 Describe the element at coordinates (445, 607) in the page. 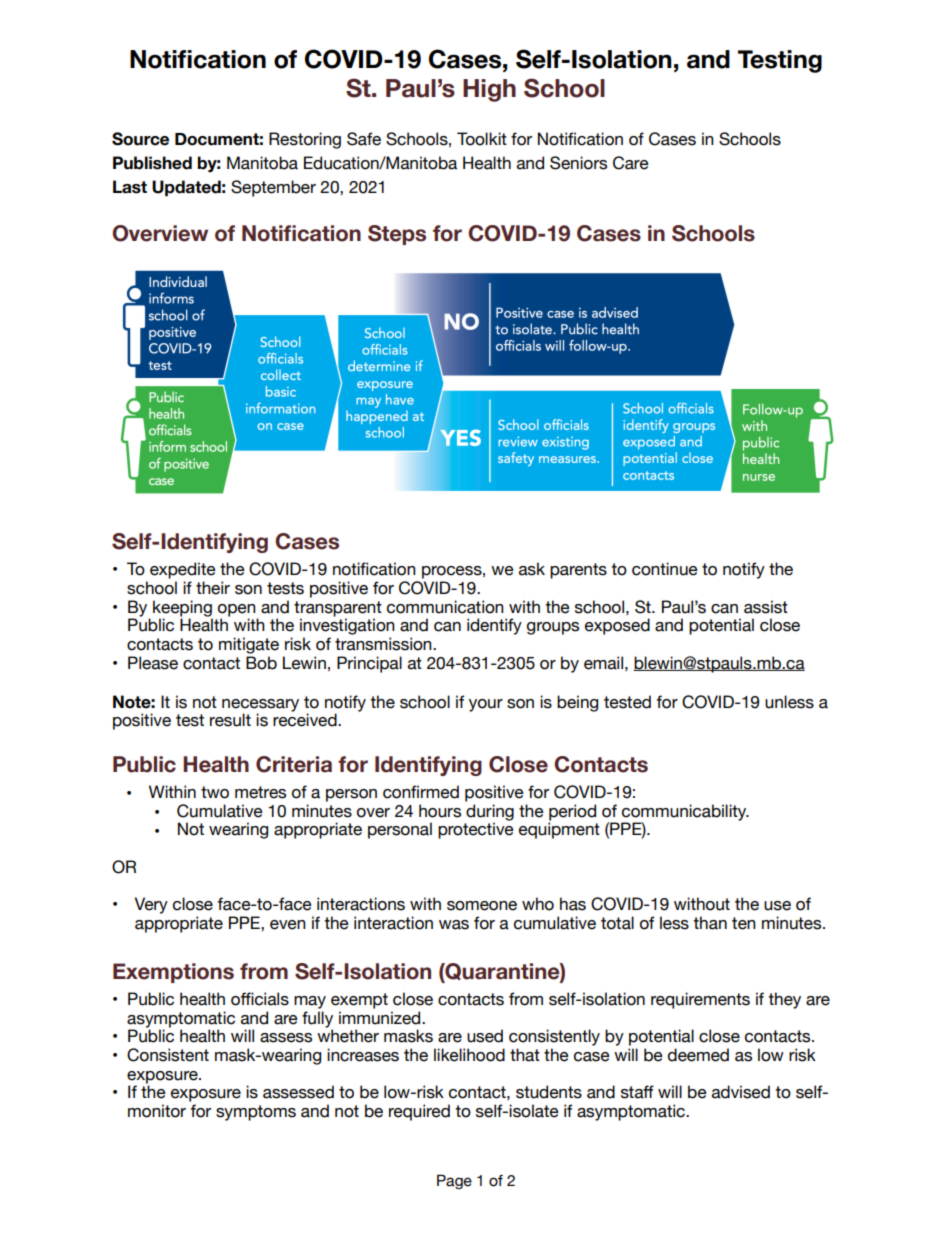

I see `communication` at that location.
